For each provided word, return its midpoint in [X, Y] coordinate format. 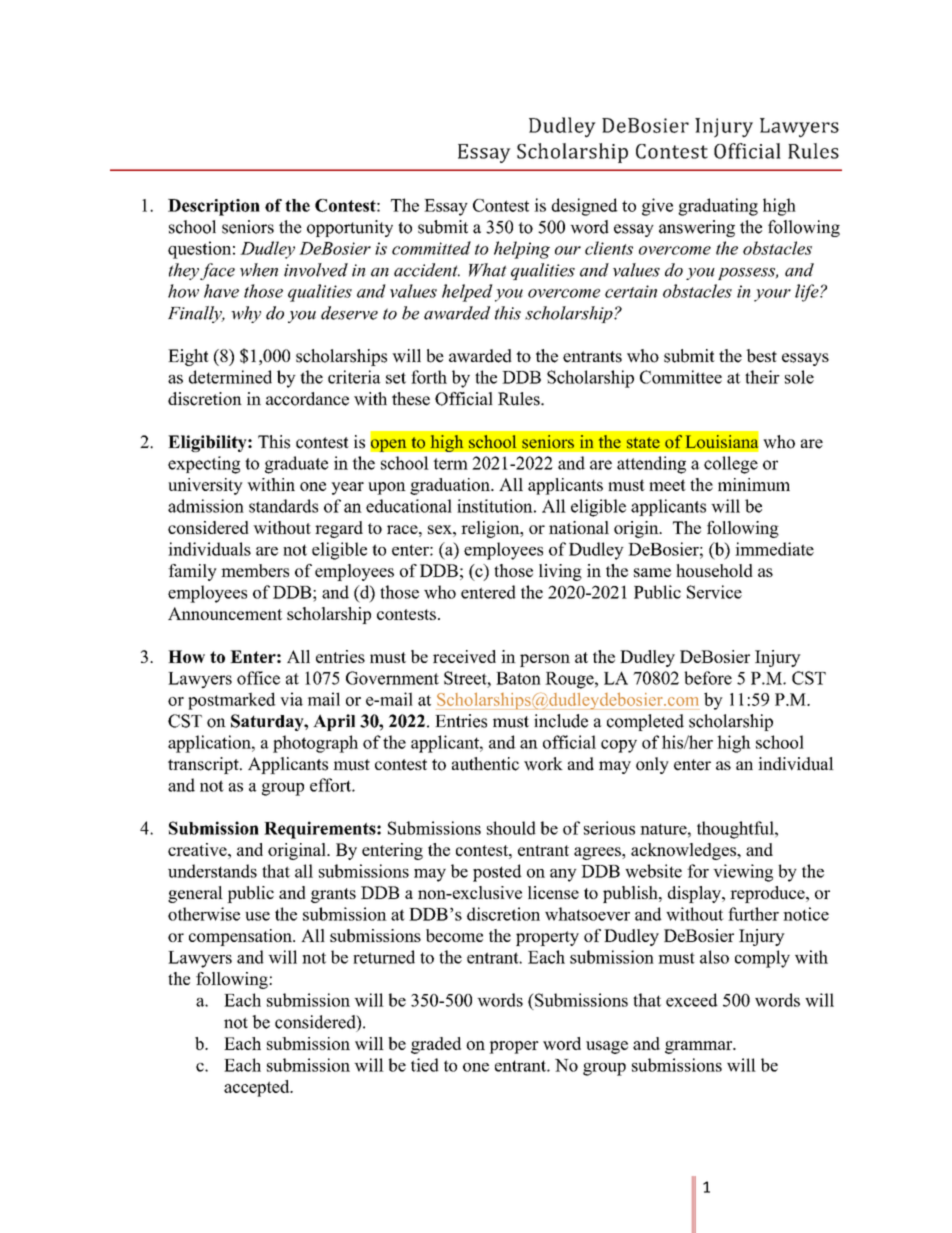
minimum [754, 484]
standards [283, 506]
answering [697, 228]
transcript [204, 765]
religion [491, 529]
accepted [258, 1088]
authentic [485, 764]
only [652, 765]
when [259, 270]
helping [522, 250]
